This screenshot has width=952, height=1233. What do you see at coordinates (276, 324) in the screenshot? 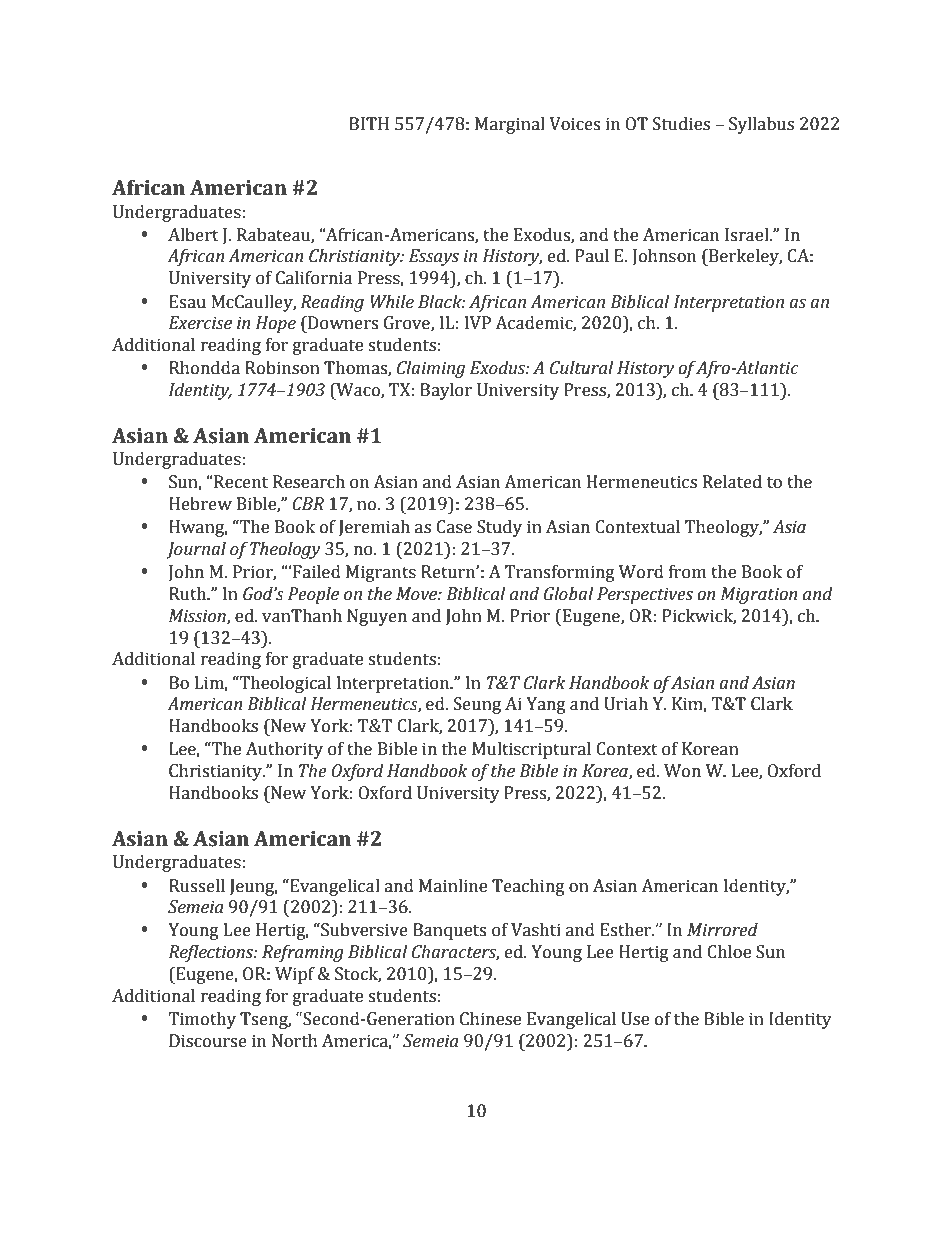
I see `Hope` at bounding box center [276, 324].
